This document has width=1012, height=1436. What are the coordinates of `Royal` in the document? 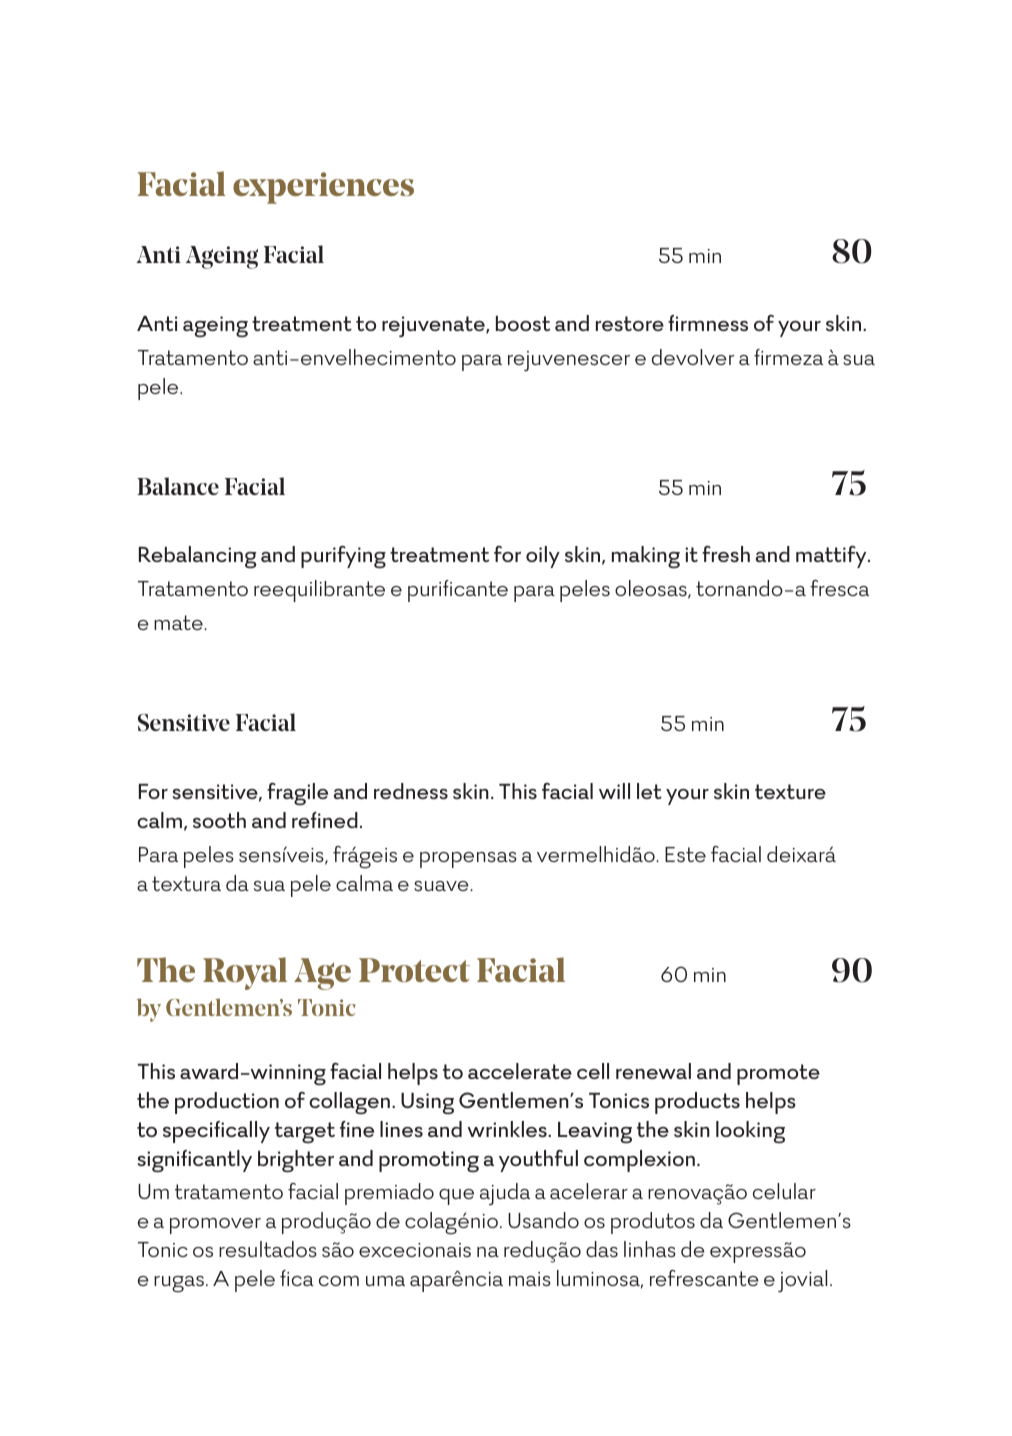 It's located at (245, 973).
